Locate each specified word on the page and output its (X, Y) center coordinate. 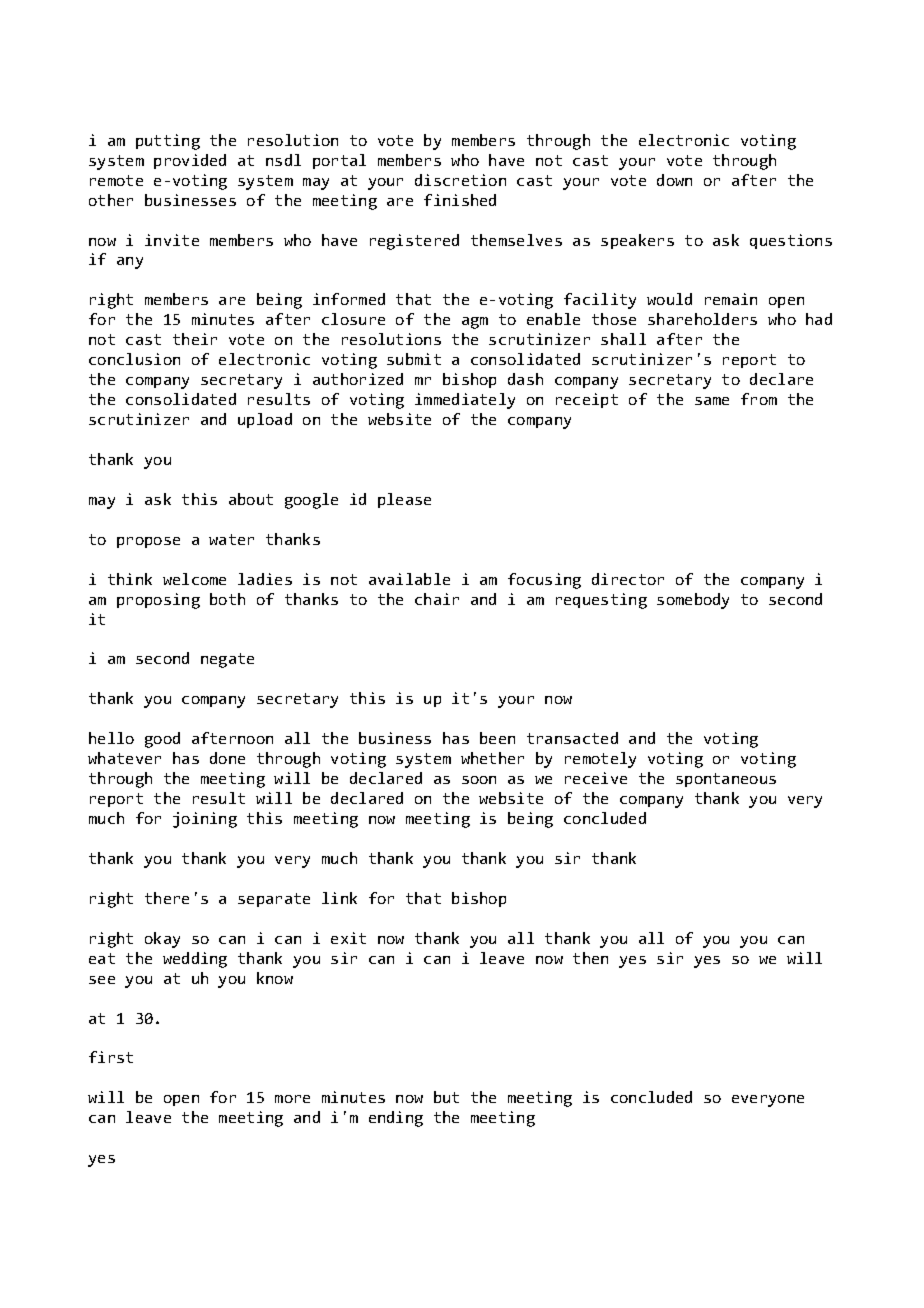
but (446, 1097)
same (712, 401)
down (674, 180)
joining (205, 820)
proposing (158, 601)
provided (190, 161)
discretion (460, 180)
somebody (693, 601)
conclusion (134, 359)
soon (479, 780)
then (590, 958)
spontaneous (726, 780)
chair (437, 599)
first (111, 1057)
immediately (465, 401)
